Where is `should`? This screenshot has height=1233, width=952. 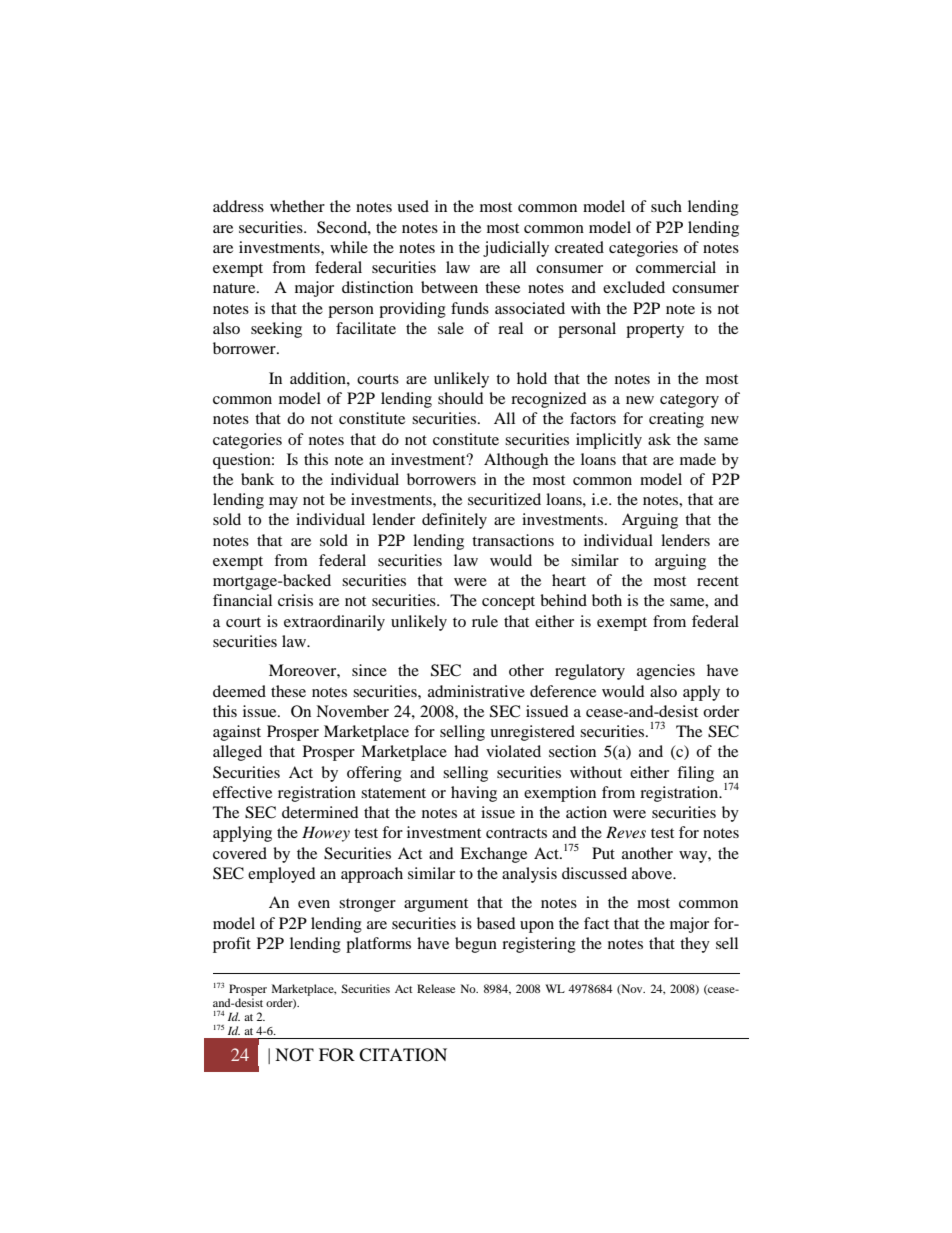 should is located at coordinates (461, 398).
